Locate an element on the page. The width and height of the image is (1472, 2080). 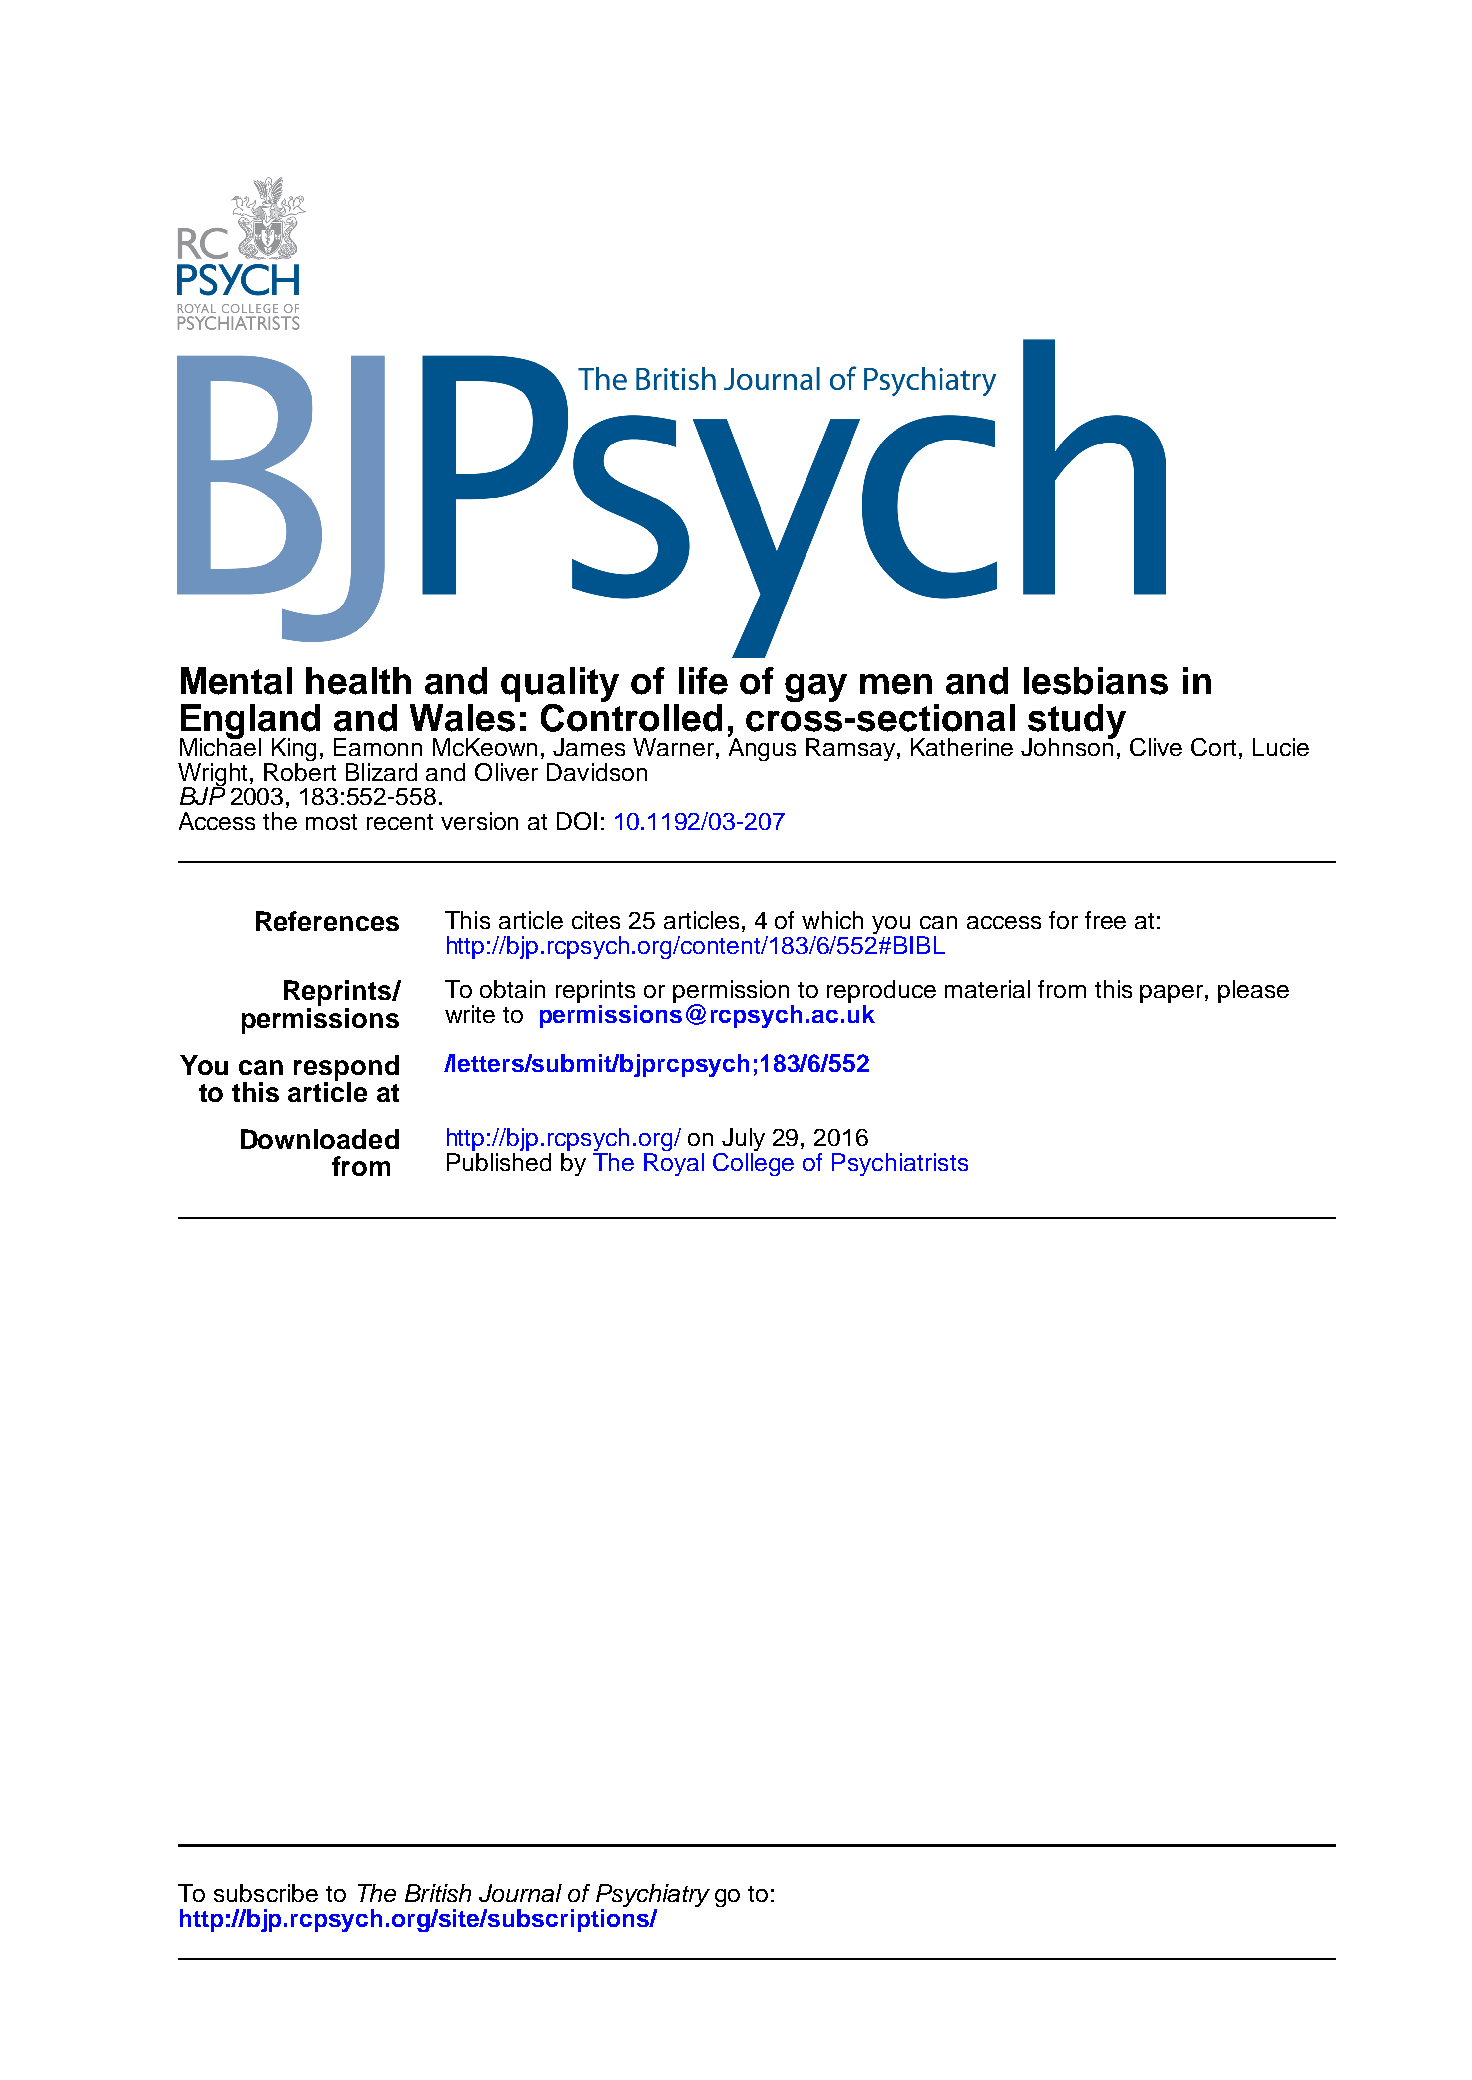
Psychiatrists is located at coordinates (900, 1164).
